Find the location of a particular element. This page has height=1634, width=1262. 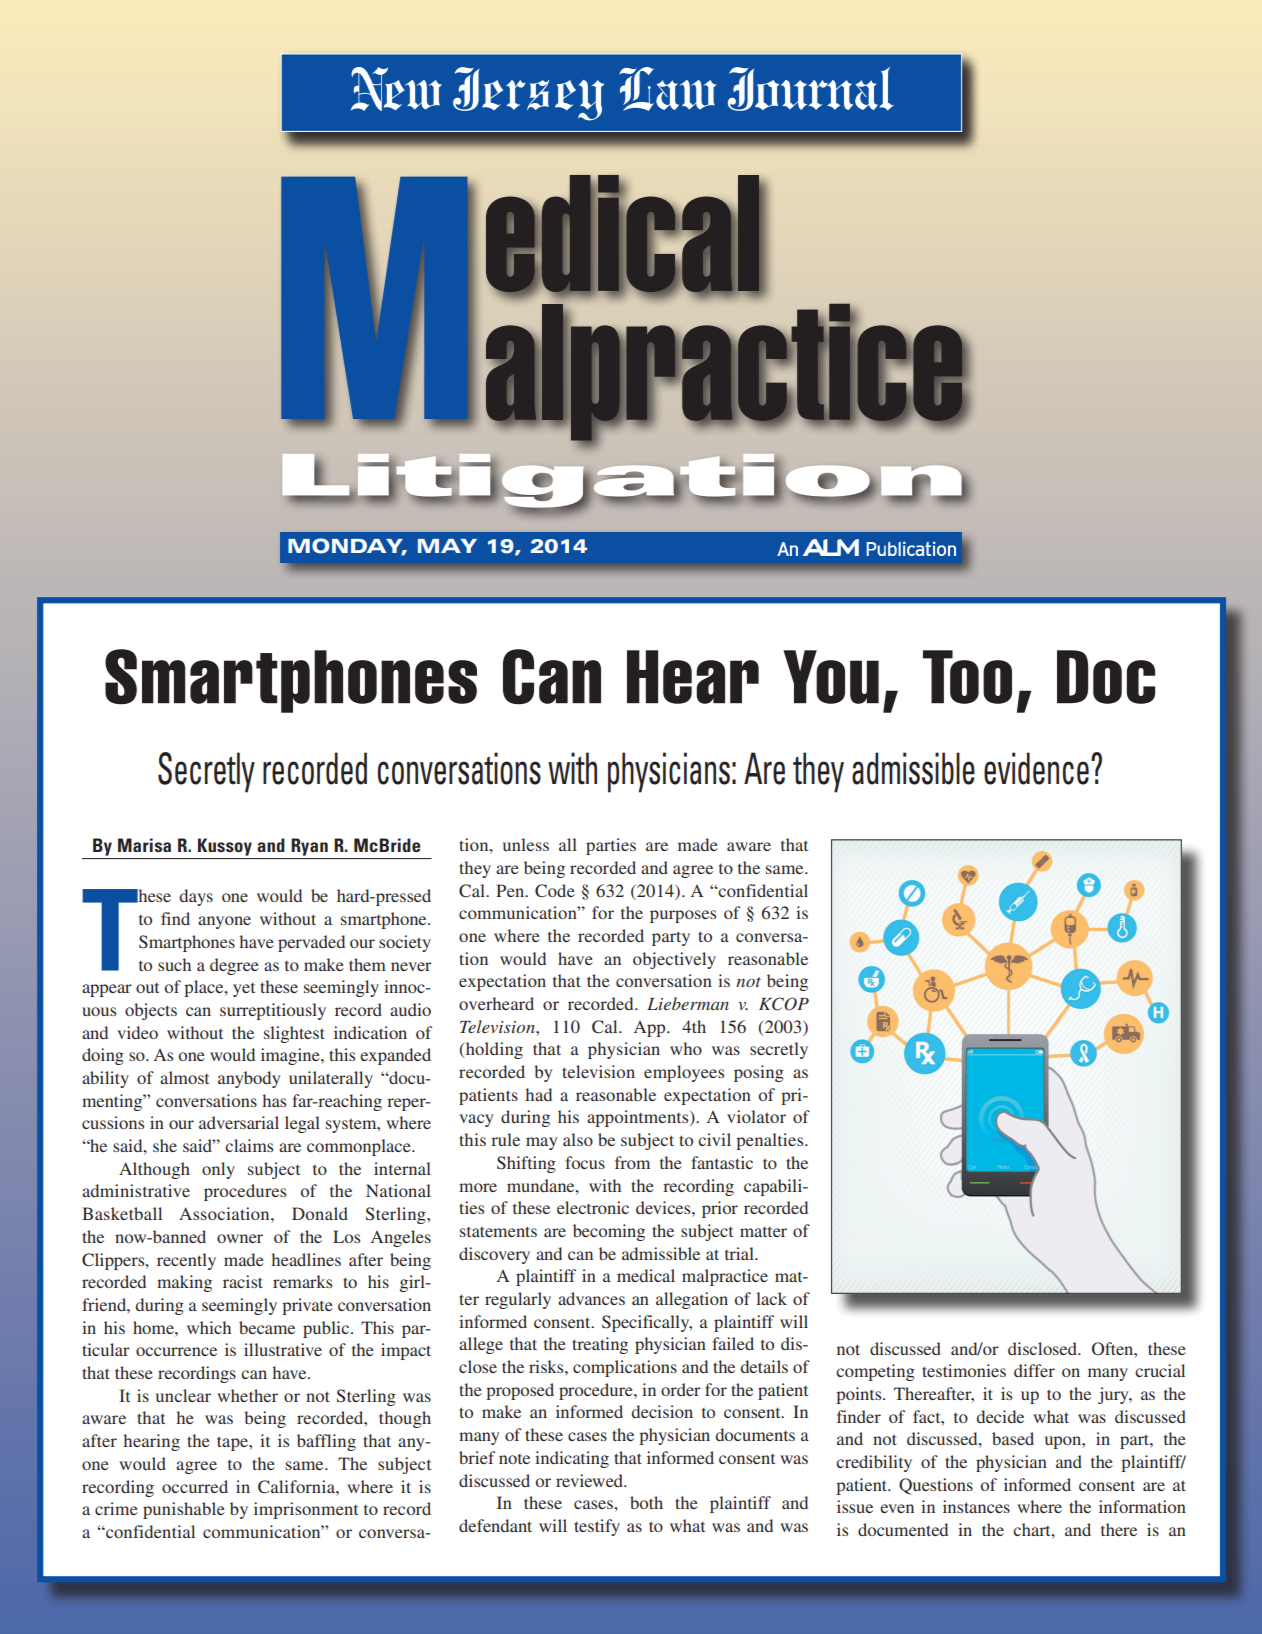

occurred is located at coordinates (195, 1486).
